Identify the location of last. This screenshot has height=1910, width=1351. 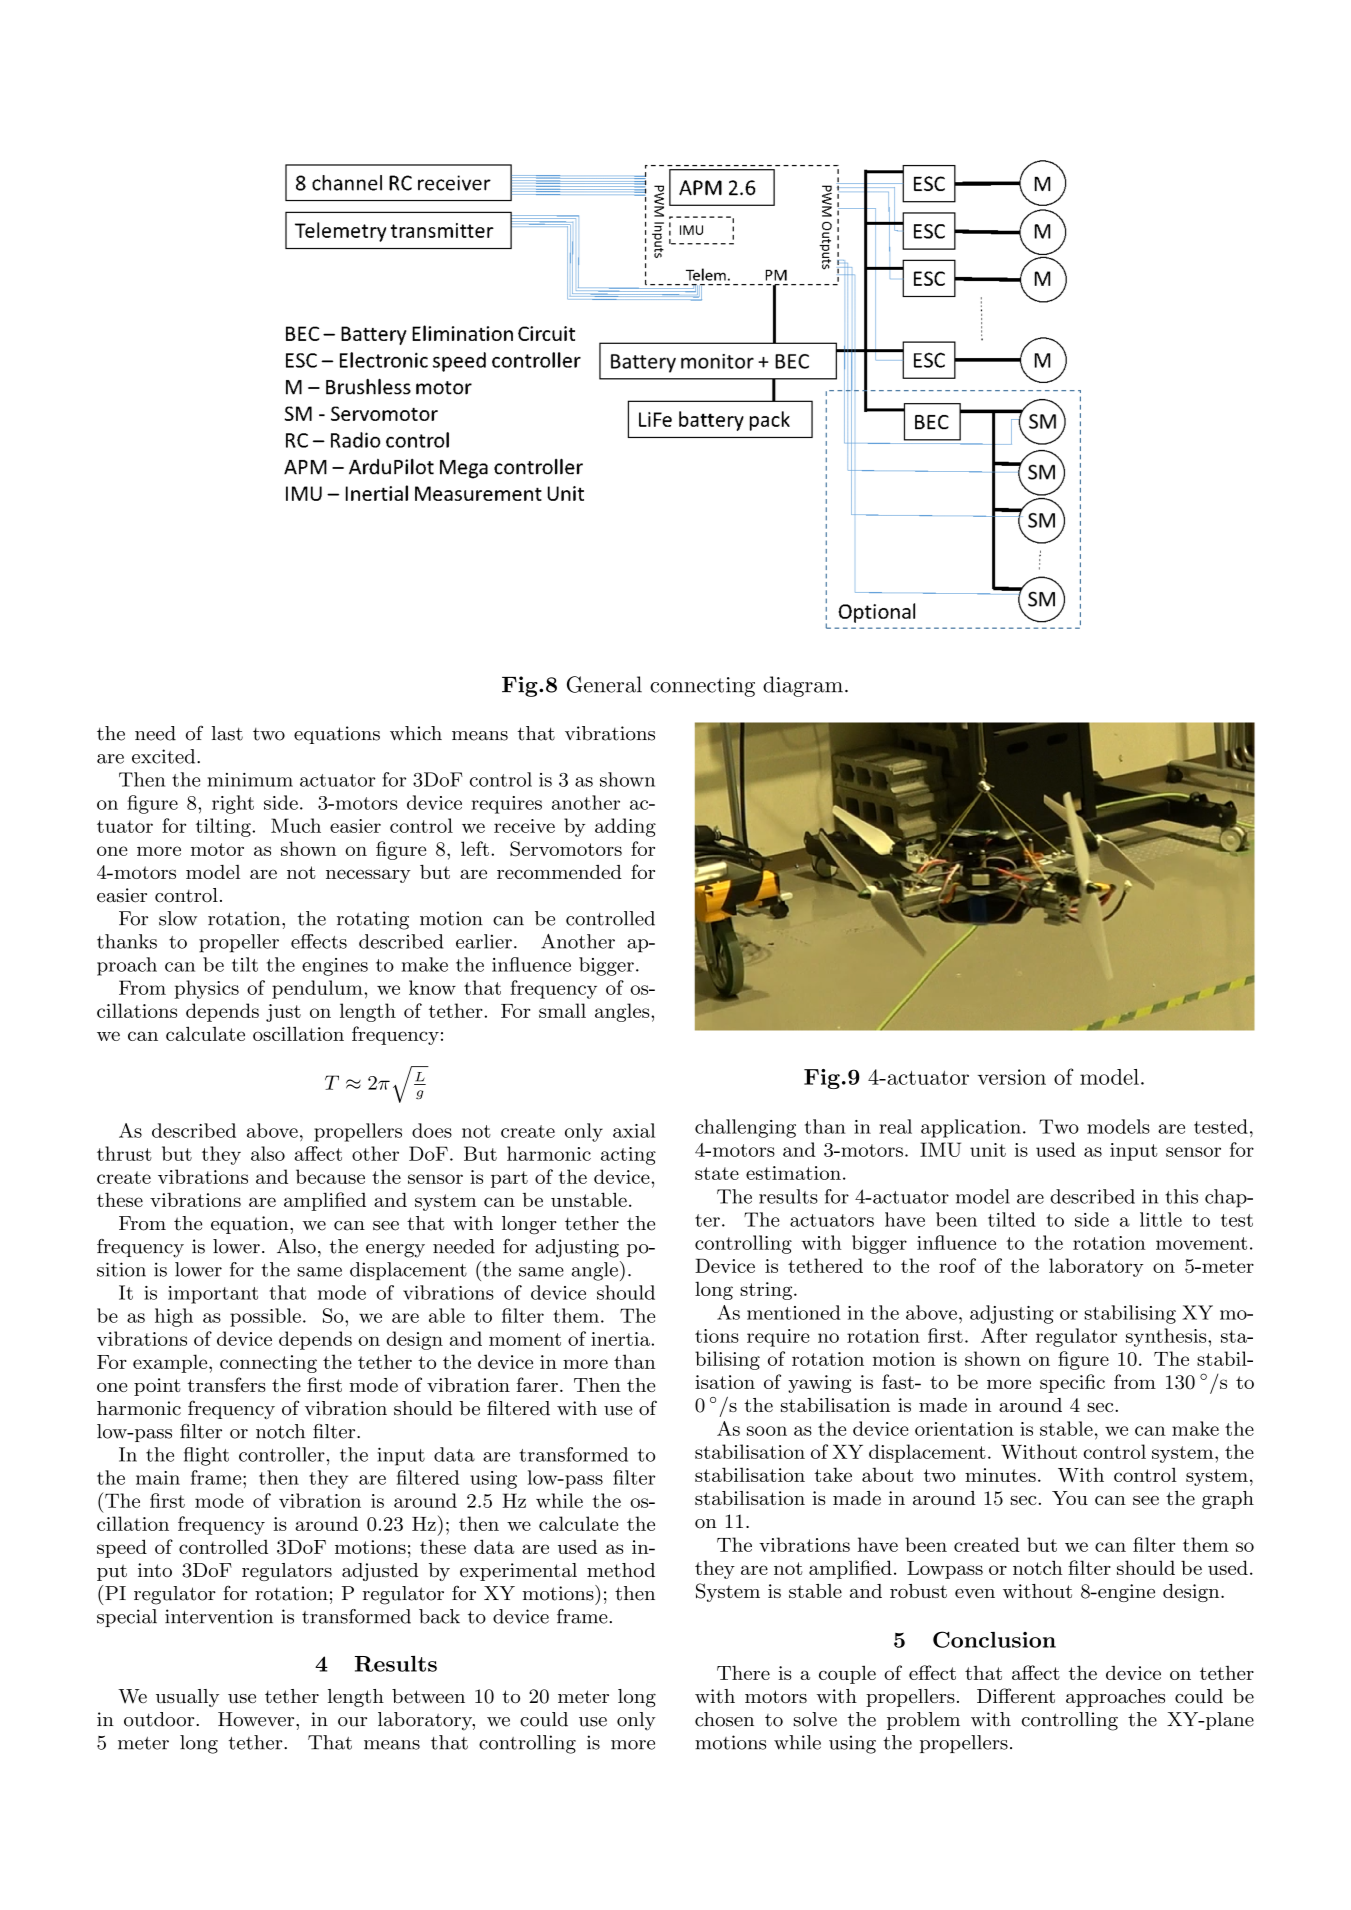
(227, 733).
